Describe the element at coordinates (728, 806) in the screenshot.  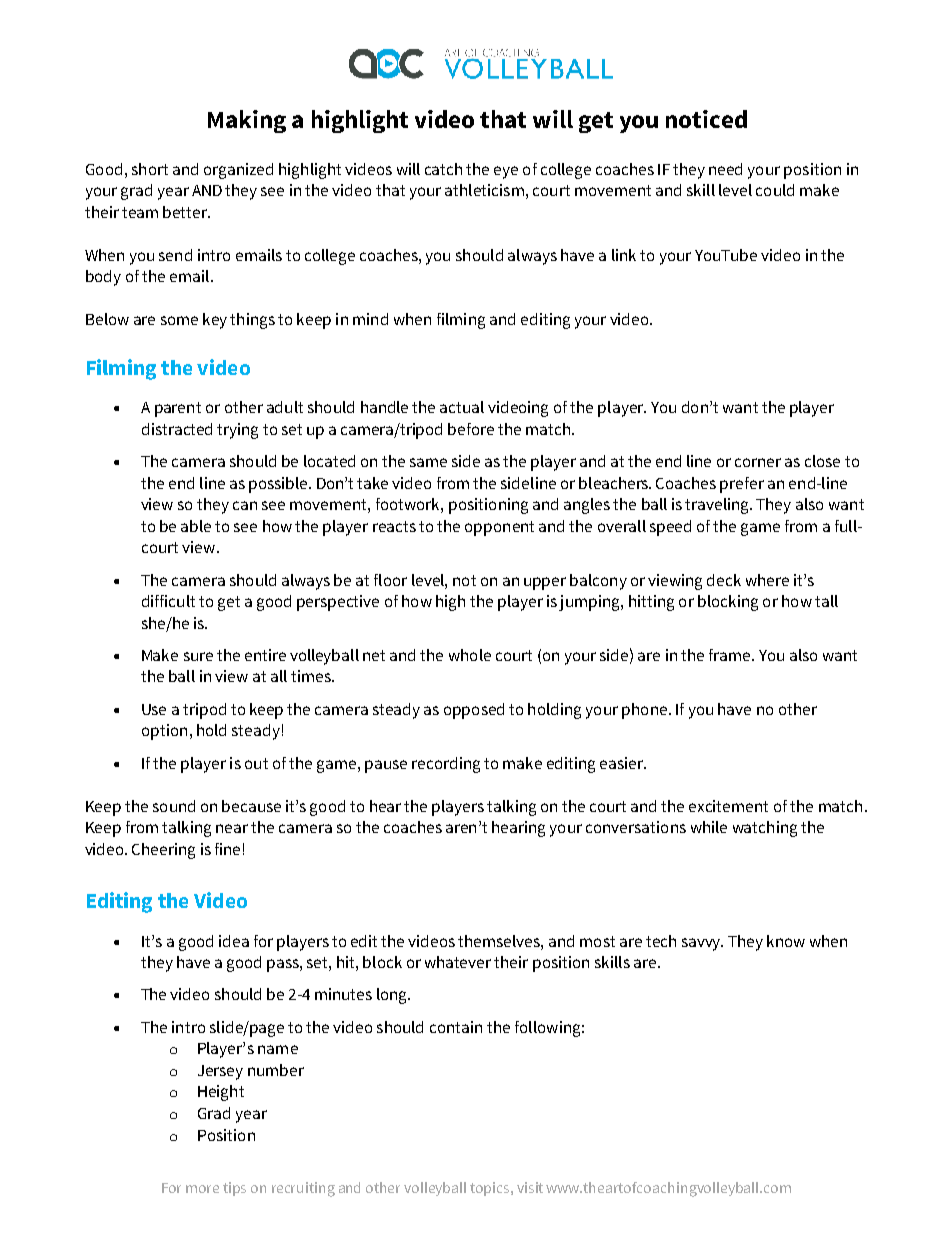
I see `excitement` at that location.
